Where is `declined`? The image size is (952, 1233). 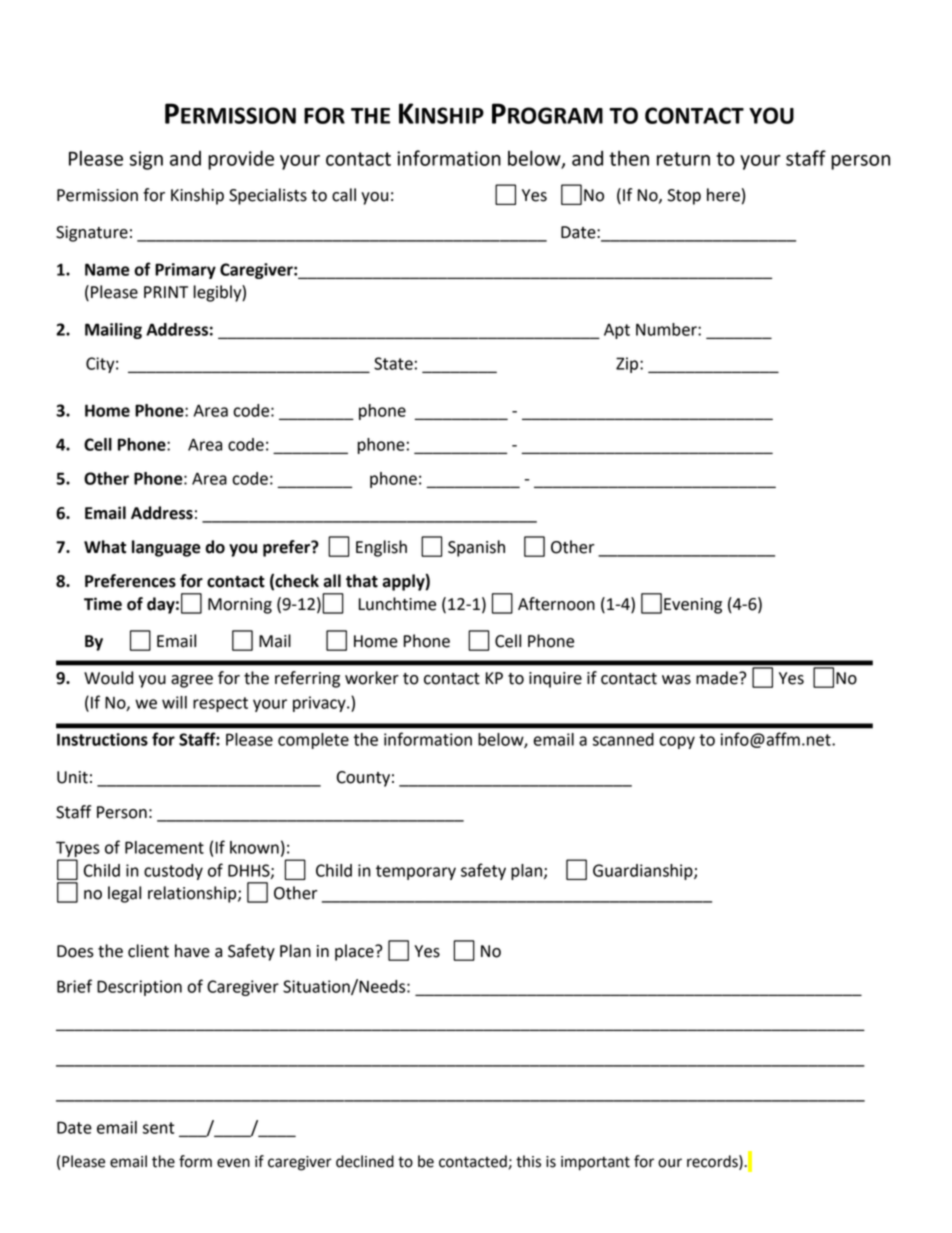 declined is located at coordinates (365, 1161).
